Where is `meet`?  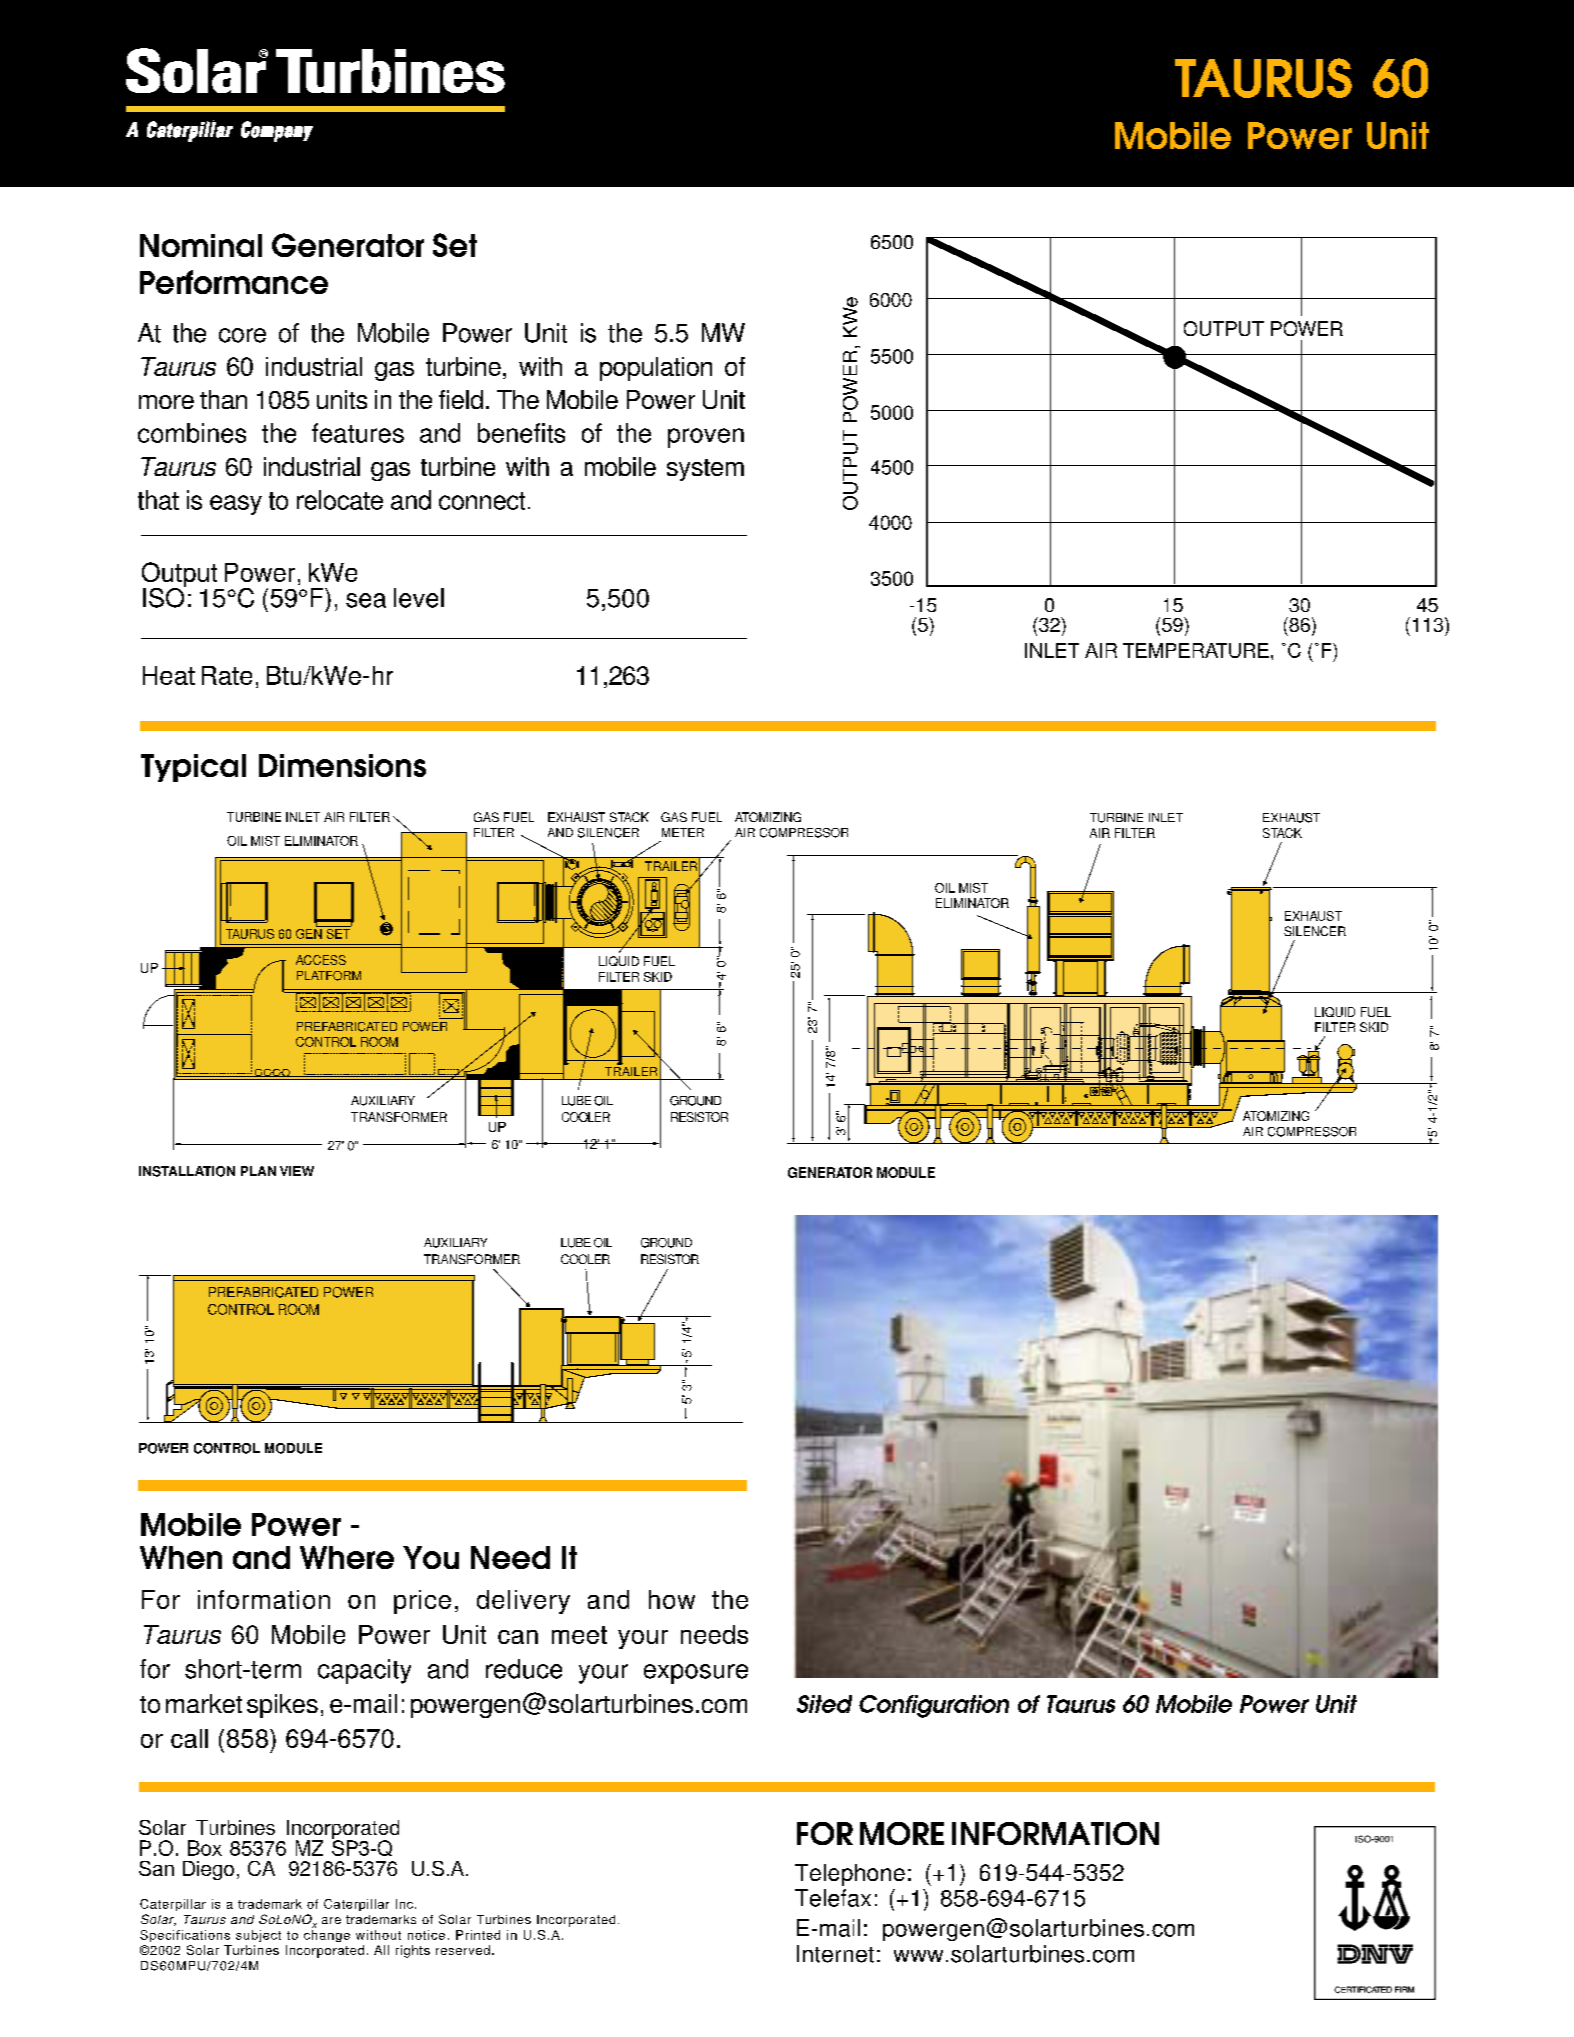 meet is located at coordinates (579, 1635).
